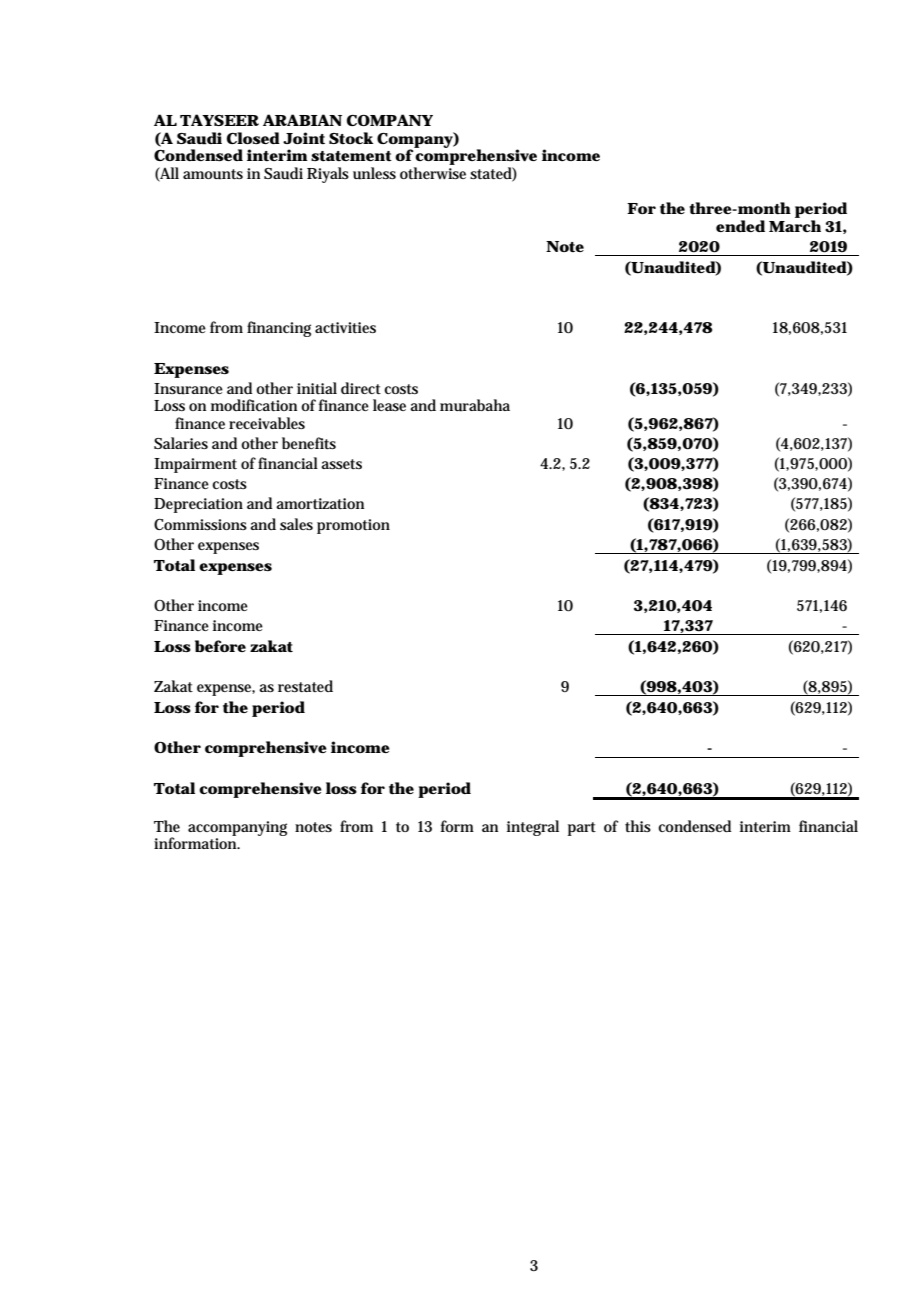 The image size is (924, 1308). I want to click on murabaha, so click(475, 405).
